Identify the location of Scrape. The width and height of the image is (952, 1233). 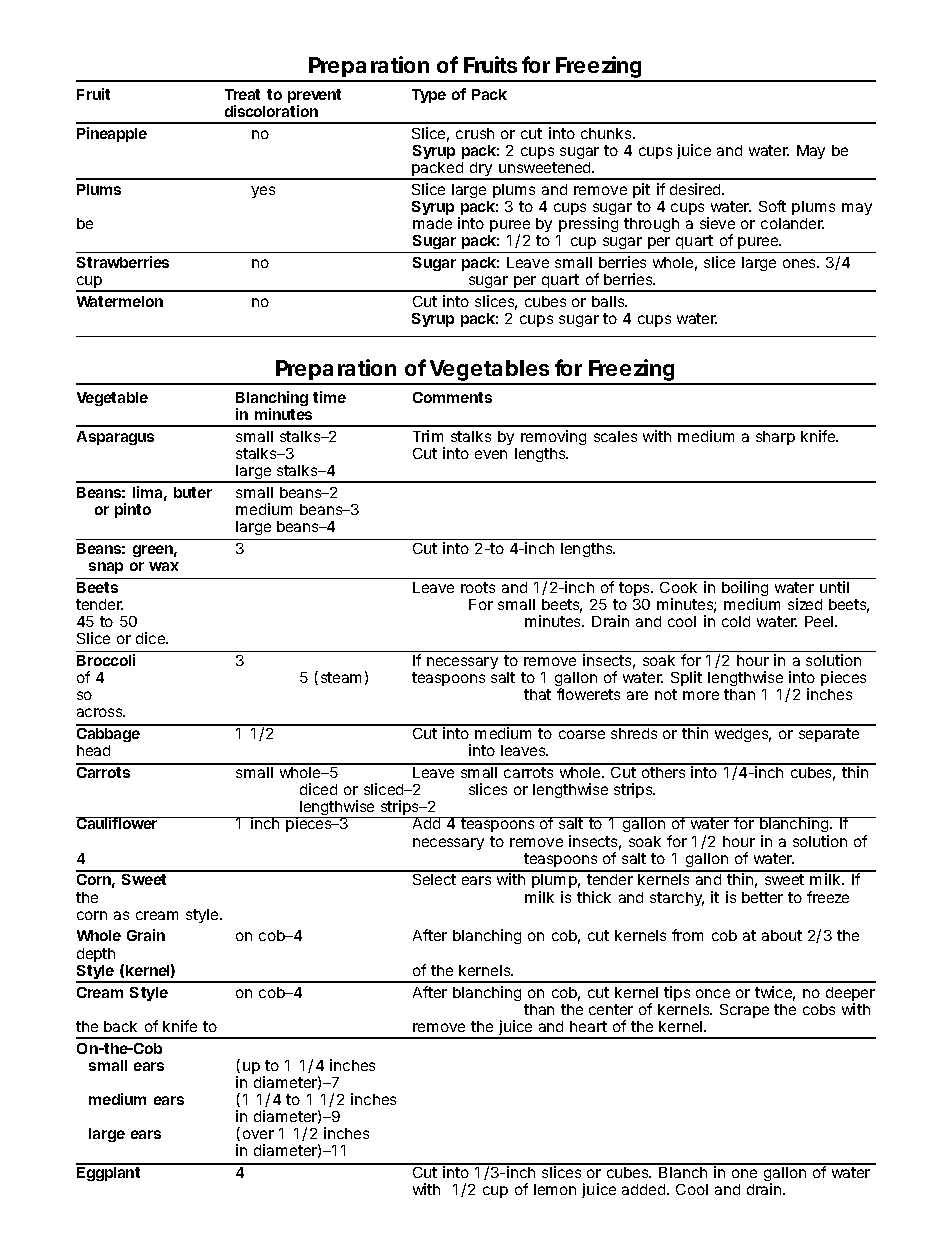
(744, 1011).
